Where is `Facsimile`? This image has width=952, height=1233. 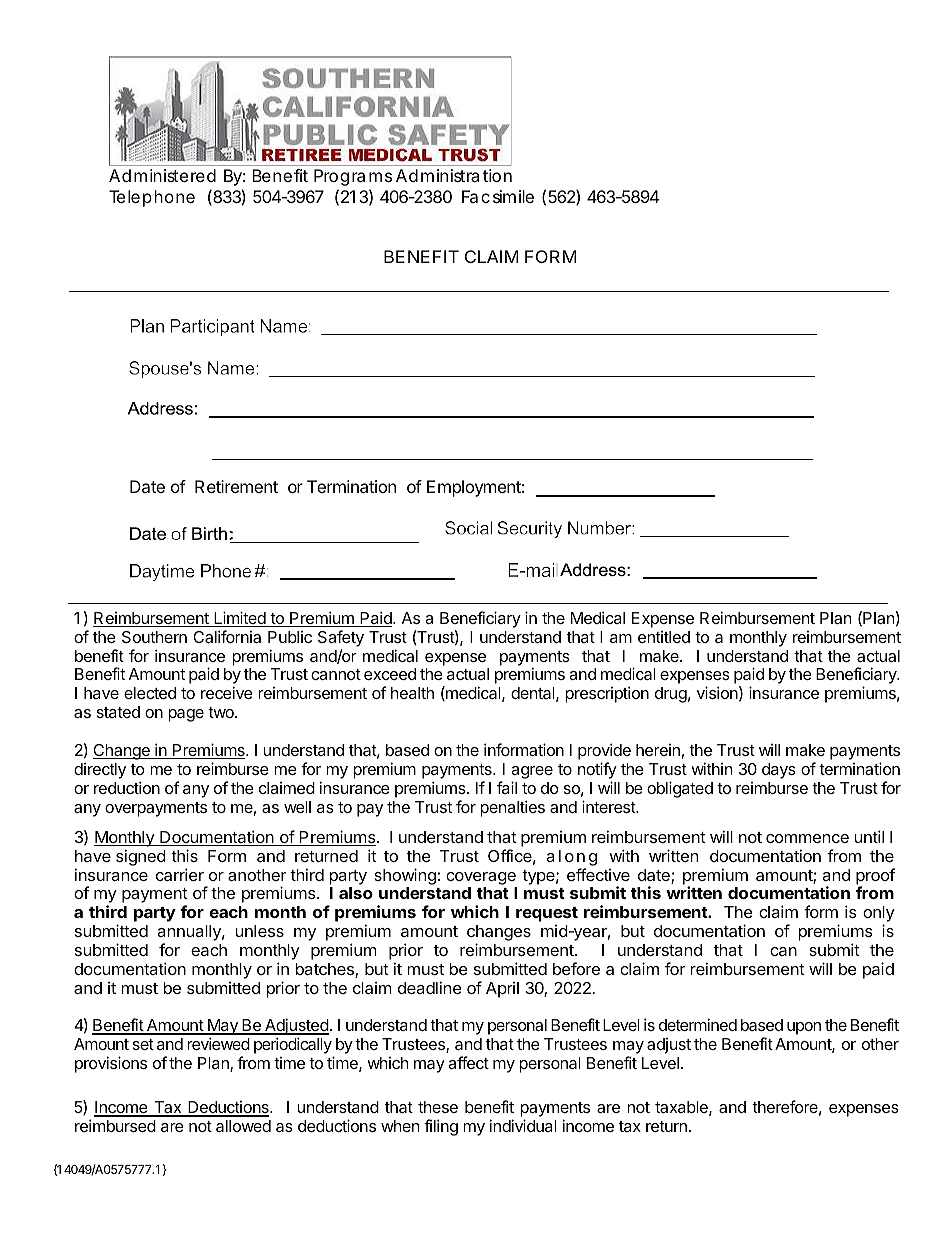
Facsimile is located at coordinates (498, 196).
